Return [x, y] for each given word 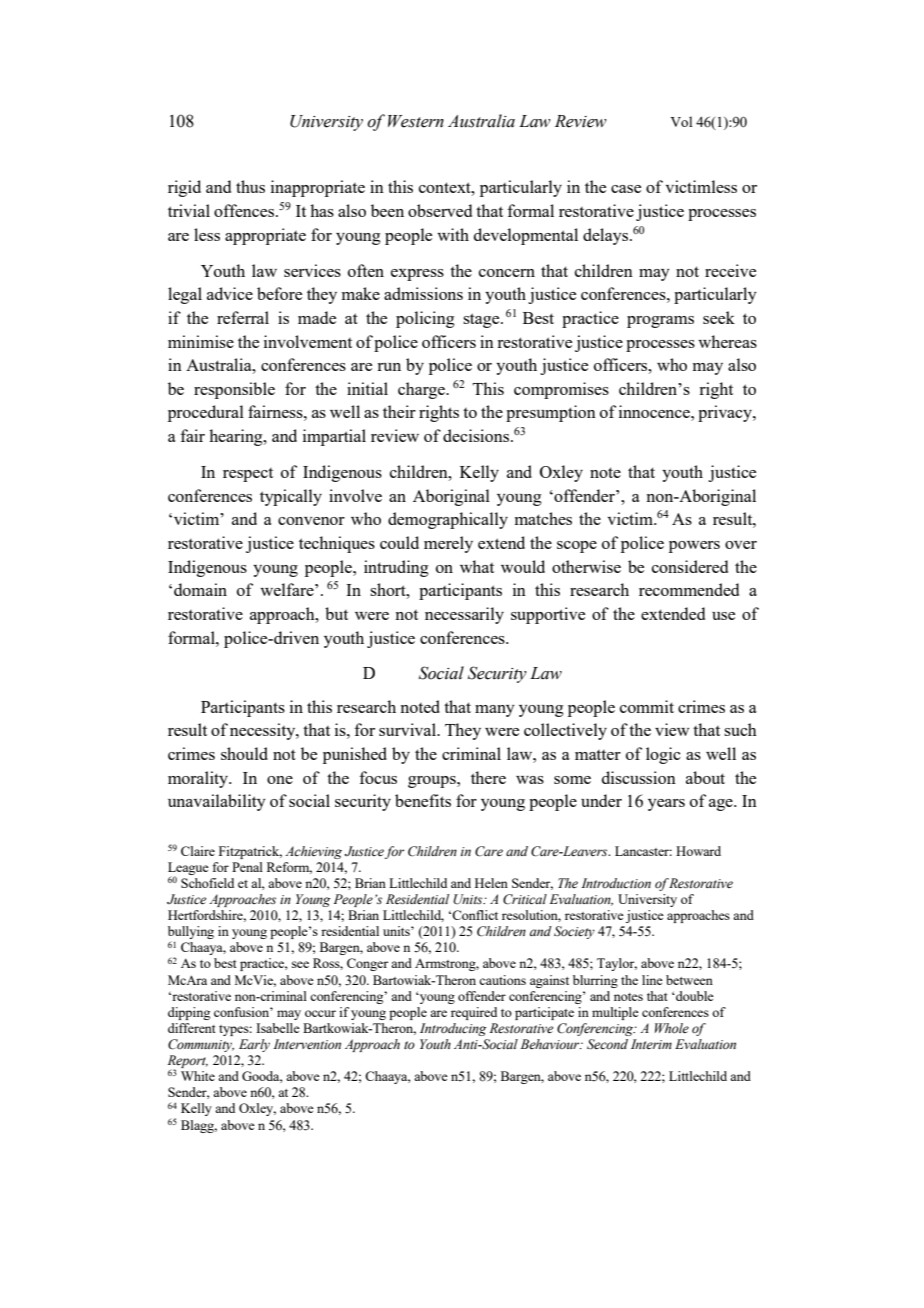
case [626, 189]
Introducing [453, 1029]
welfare [288, 589]
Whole [672, 1028]
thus [250, 186]
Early [254, 1045]
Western [416, 121]
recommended [689, 589]
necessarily [464, 615]
